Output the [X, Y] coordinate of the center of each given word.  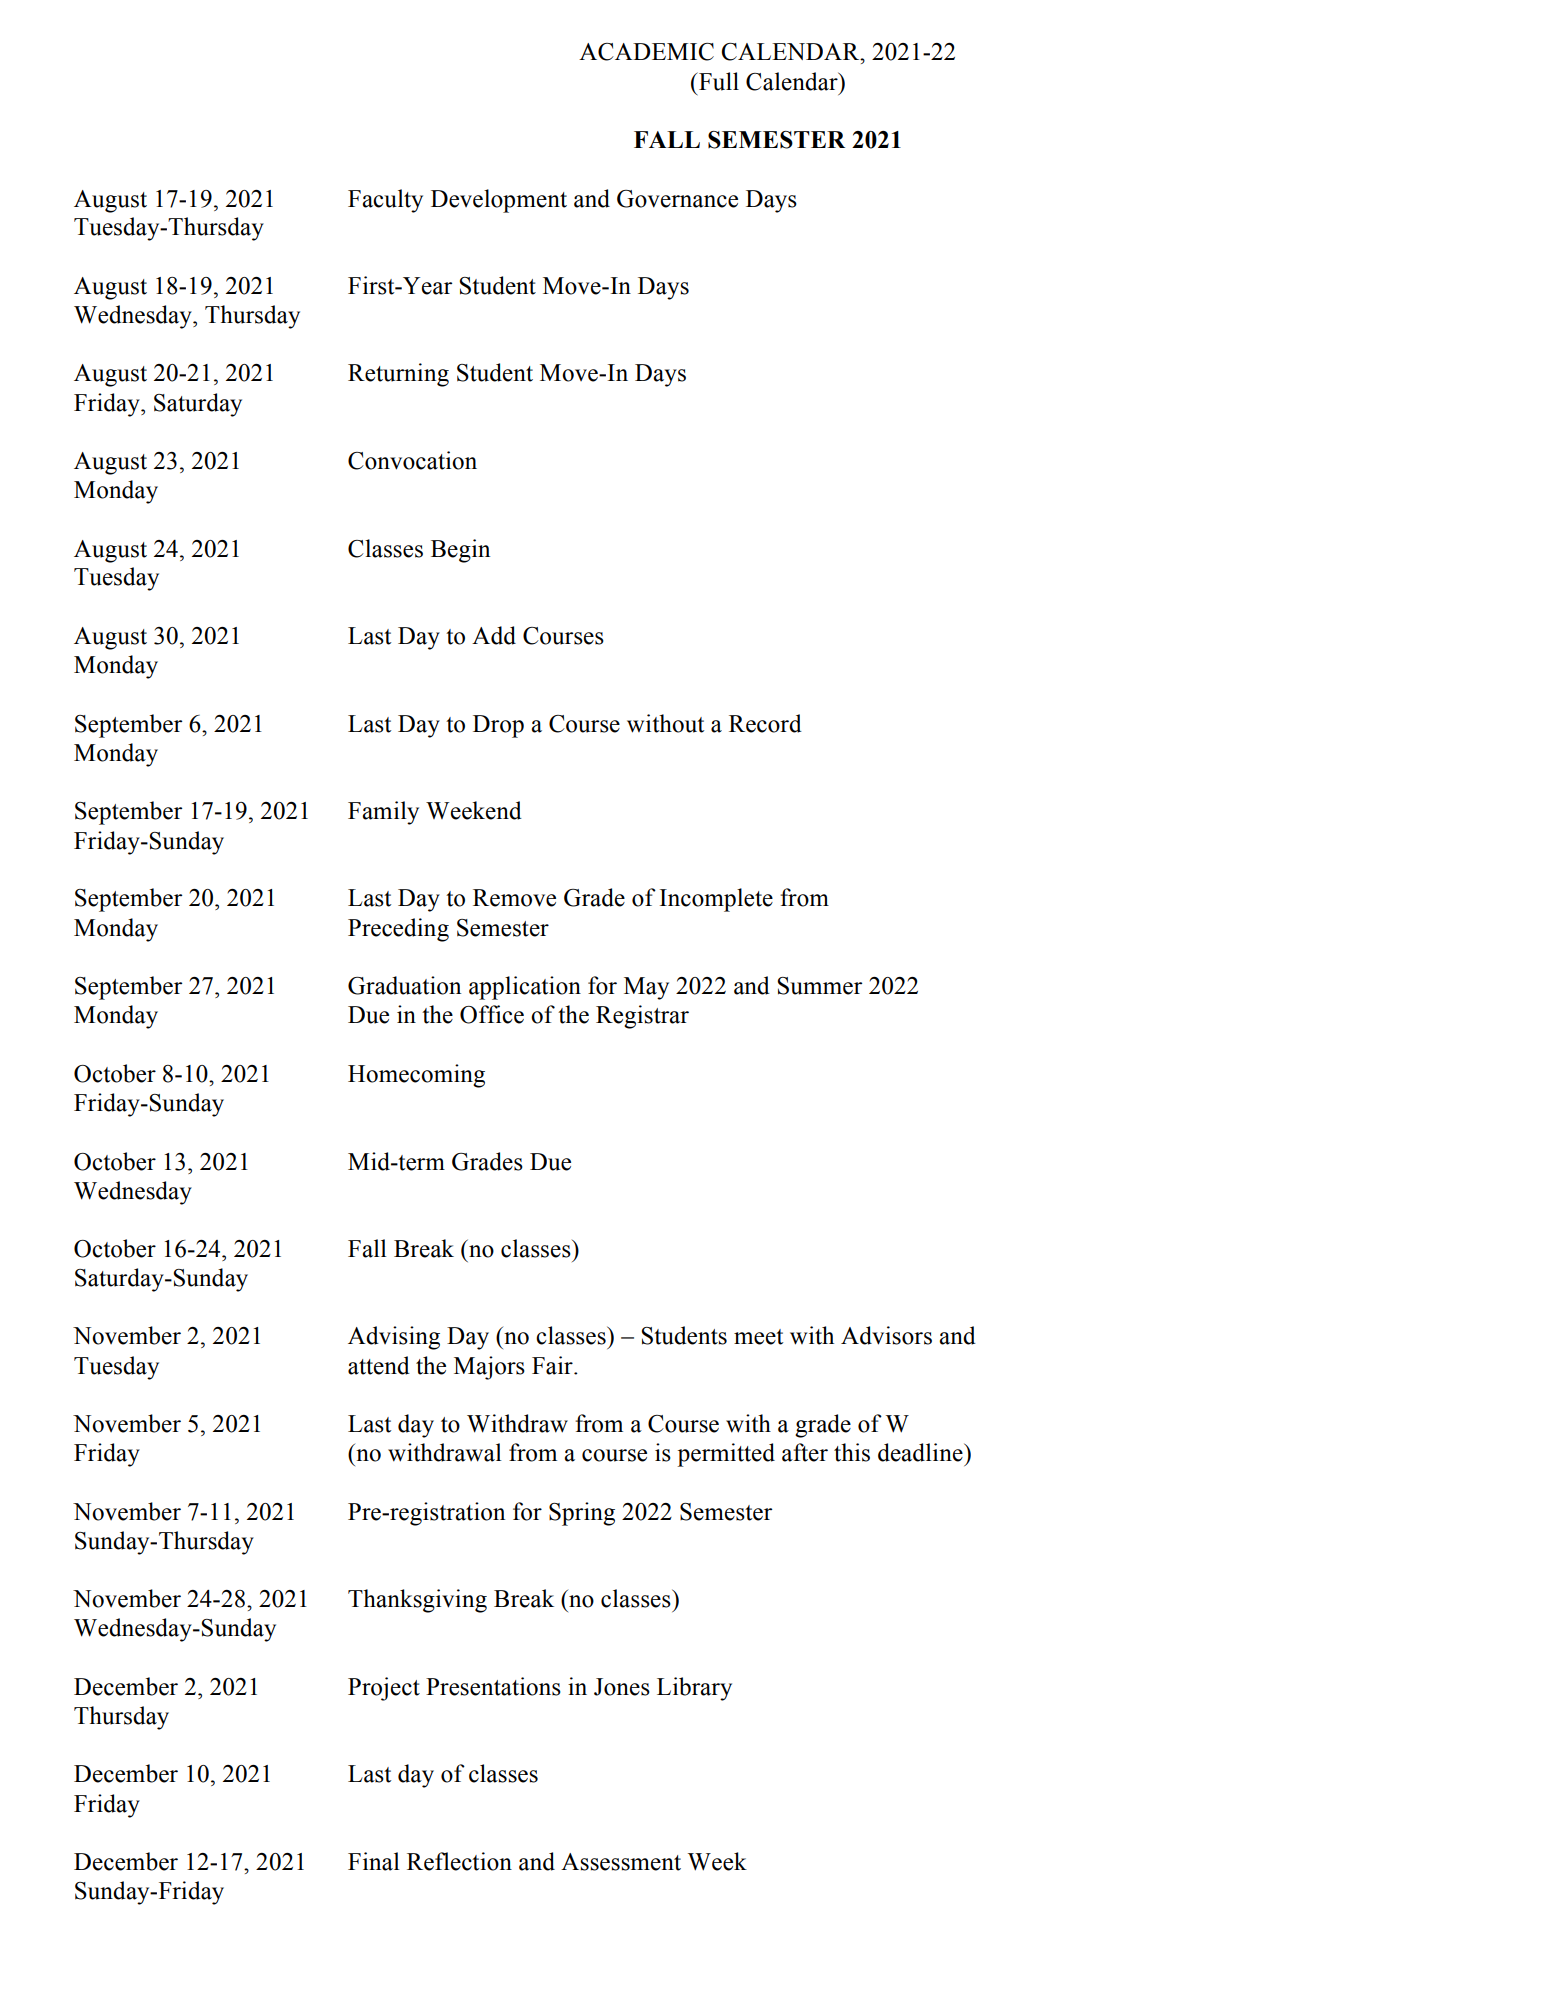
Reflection [459, 1861]
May [646, 988]
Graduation [404, 985]
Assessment [621, 1862]
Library [694, 1689]
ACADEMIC [646, 52]
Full [718, 81]
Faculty [385, 201]
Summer [819, 986]
